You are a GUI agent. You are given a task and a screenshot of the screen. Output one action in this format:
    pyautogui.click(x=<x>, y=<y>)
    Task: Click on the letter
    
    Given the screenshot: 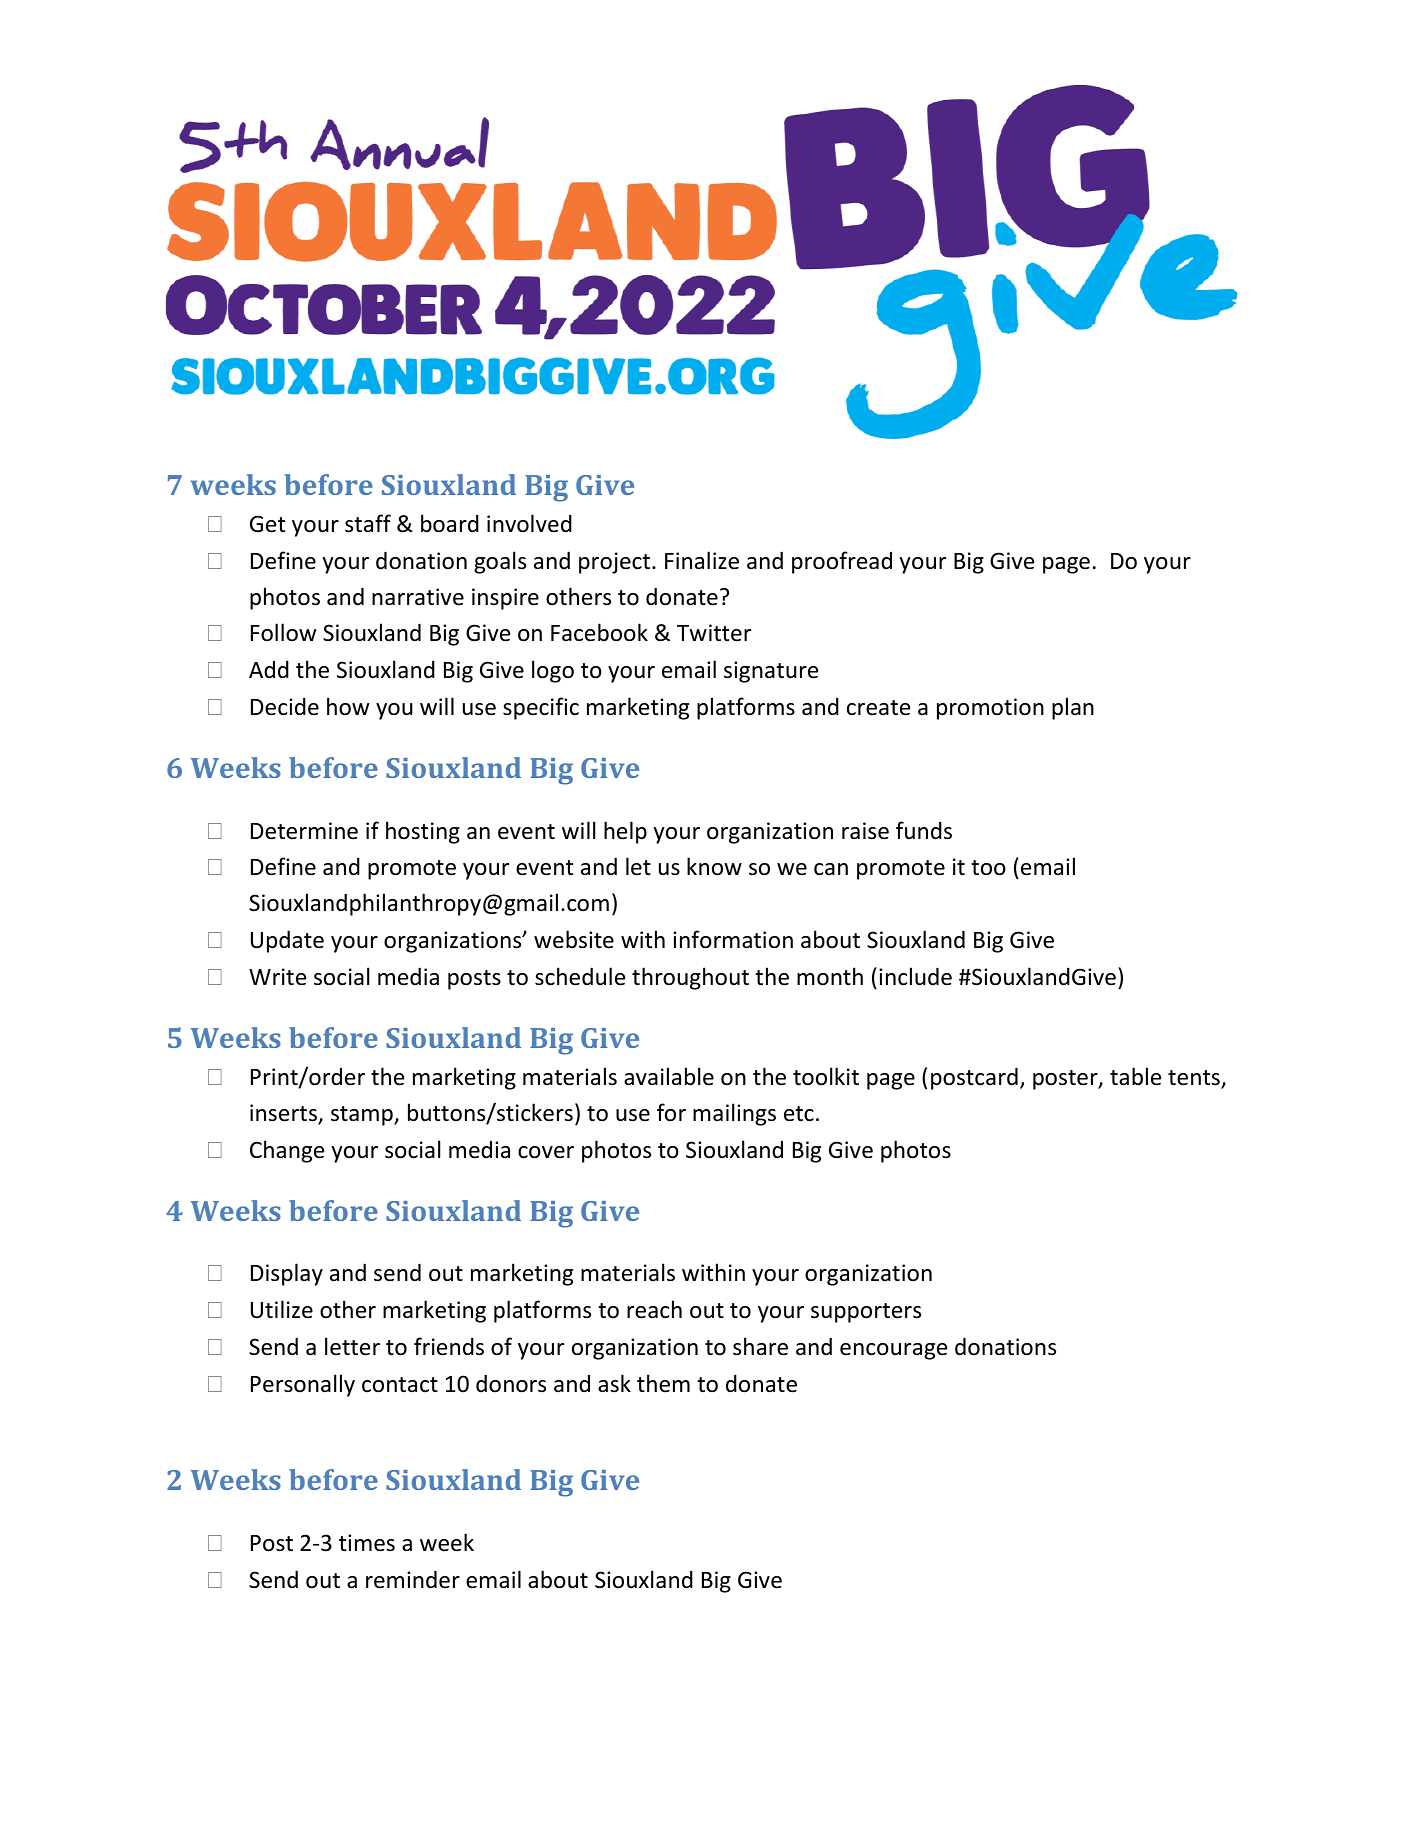 What is the action you would take?
    pyautogui.click(x=352, y=1346)
